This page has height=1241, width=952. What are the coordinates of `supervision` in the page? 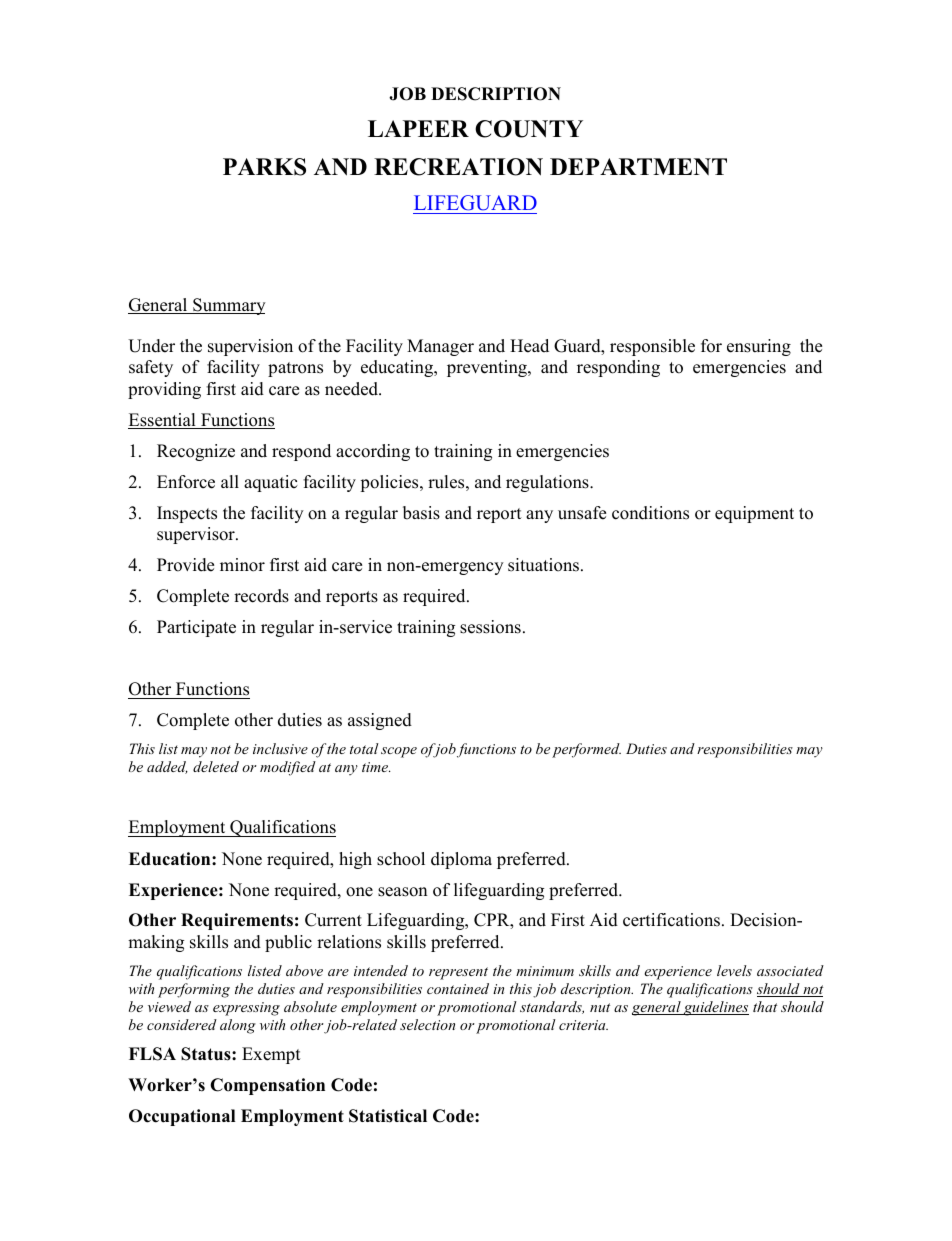 It's located at (250, 347).
